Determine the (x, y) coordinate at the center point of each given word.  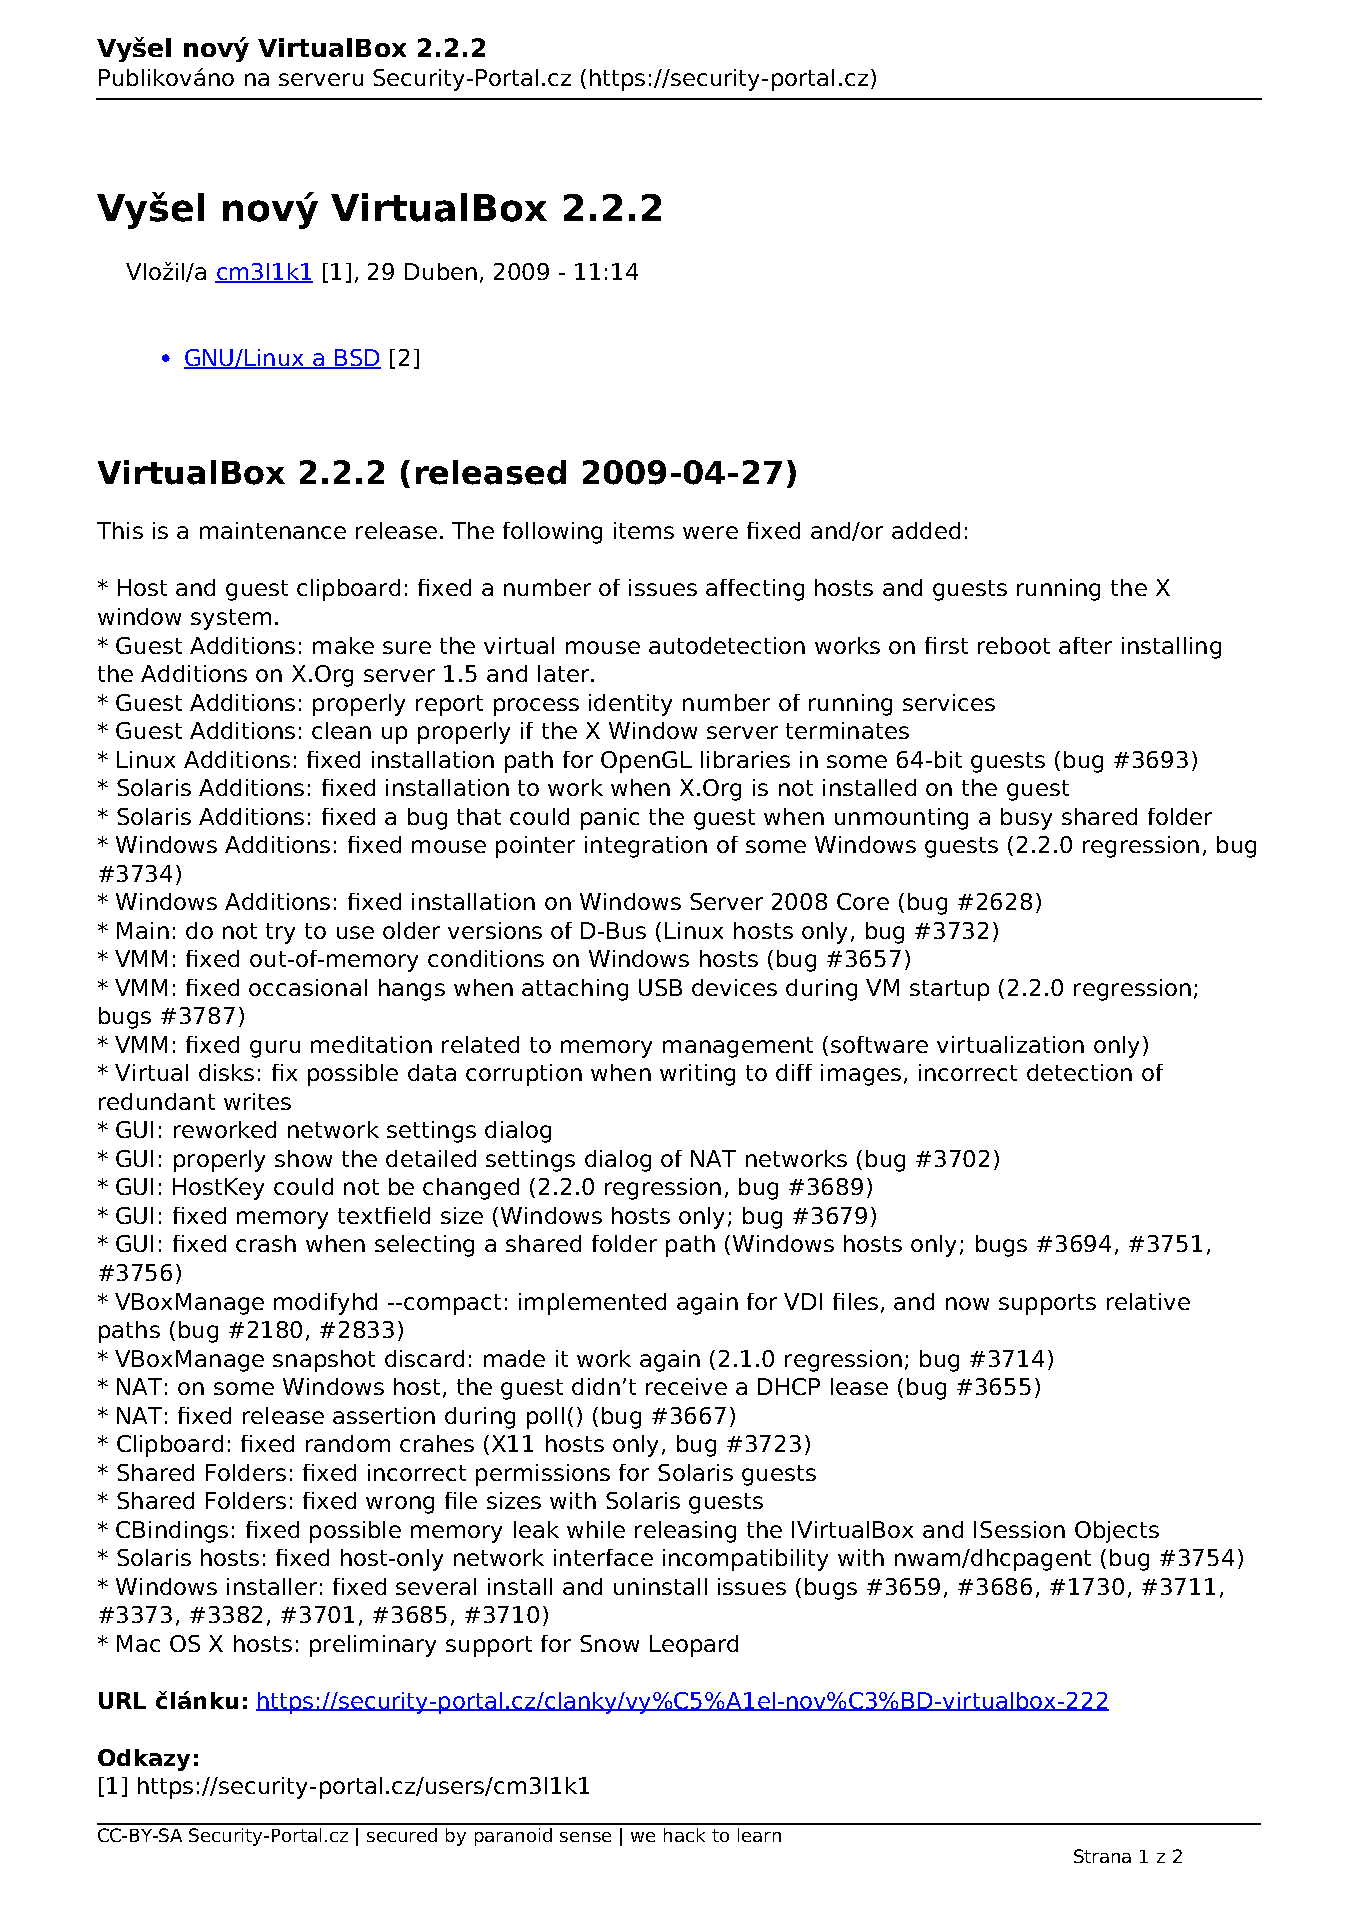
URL (122, 1700)
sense (585, 1837)
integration (646, 847)
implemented (592, 1304)
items (644, 530)
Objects (1117, 1532)
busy (1026, 819)
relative (1148, 1301)
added (926, 530)
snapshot (324, 1361)
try (280, 933)
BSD (357, 359)
